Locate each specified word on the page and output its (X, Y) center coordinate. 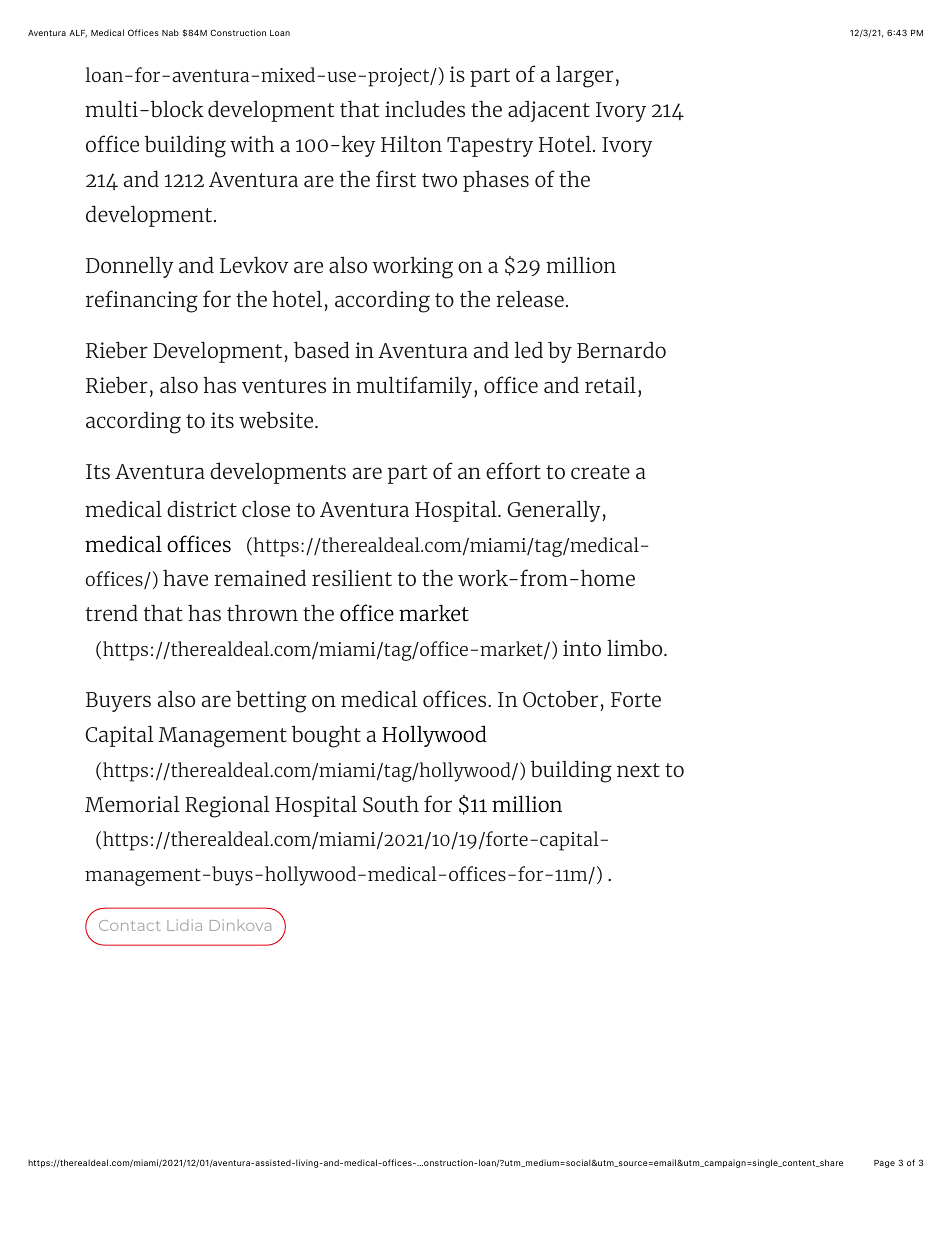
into (582, 648)
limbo (636, 647)
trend (112, 612)
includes (425, 108)
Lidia (184, 925)
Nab (170, 32)
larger (585, 76)
